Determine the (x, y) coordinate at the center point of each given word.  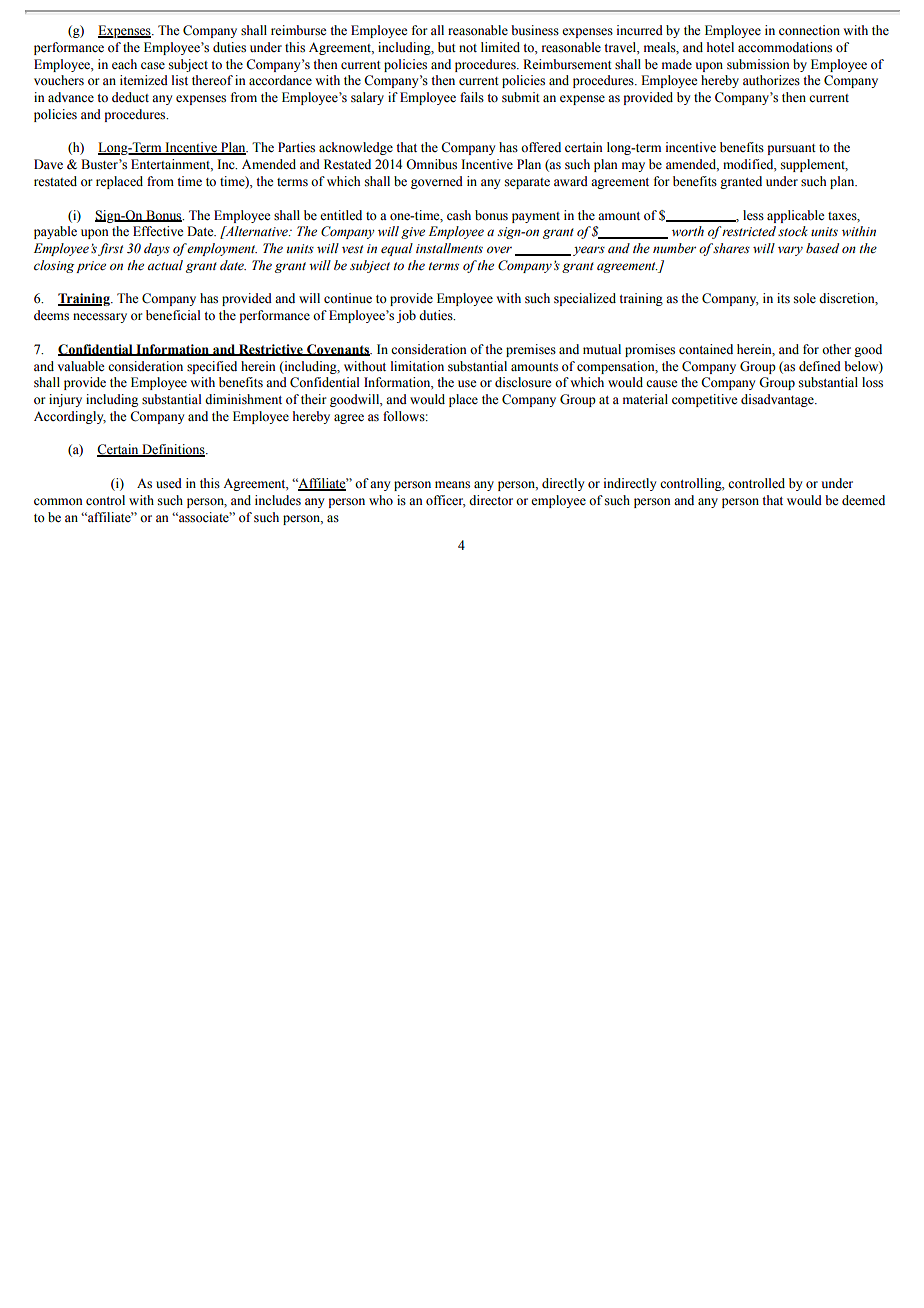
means (452, 485)
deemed (863, 500)
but (447, 47)
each (124, 64)
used (169, 483)
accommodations (785, 47)
